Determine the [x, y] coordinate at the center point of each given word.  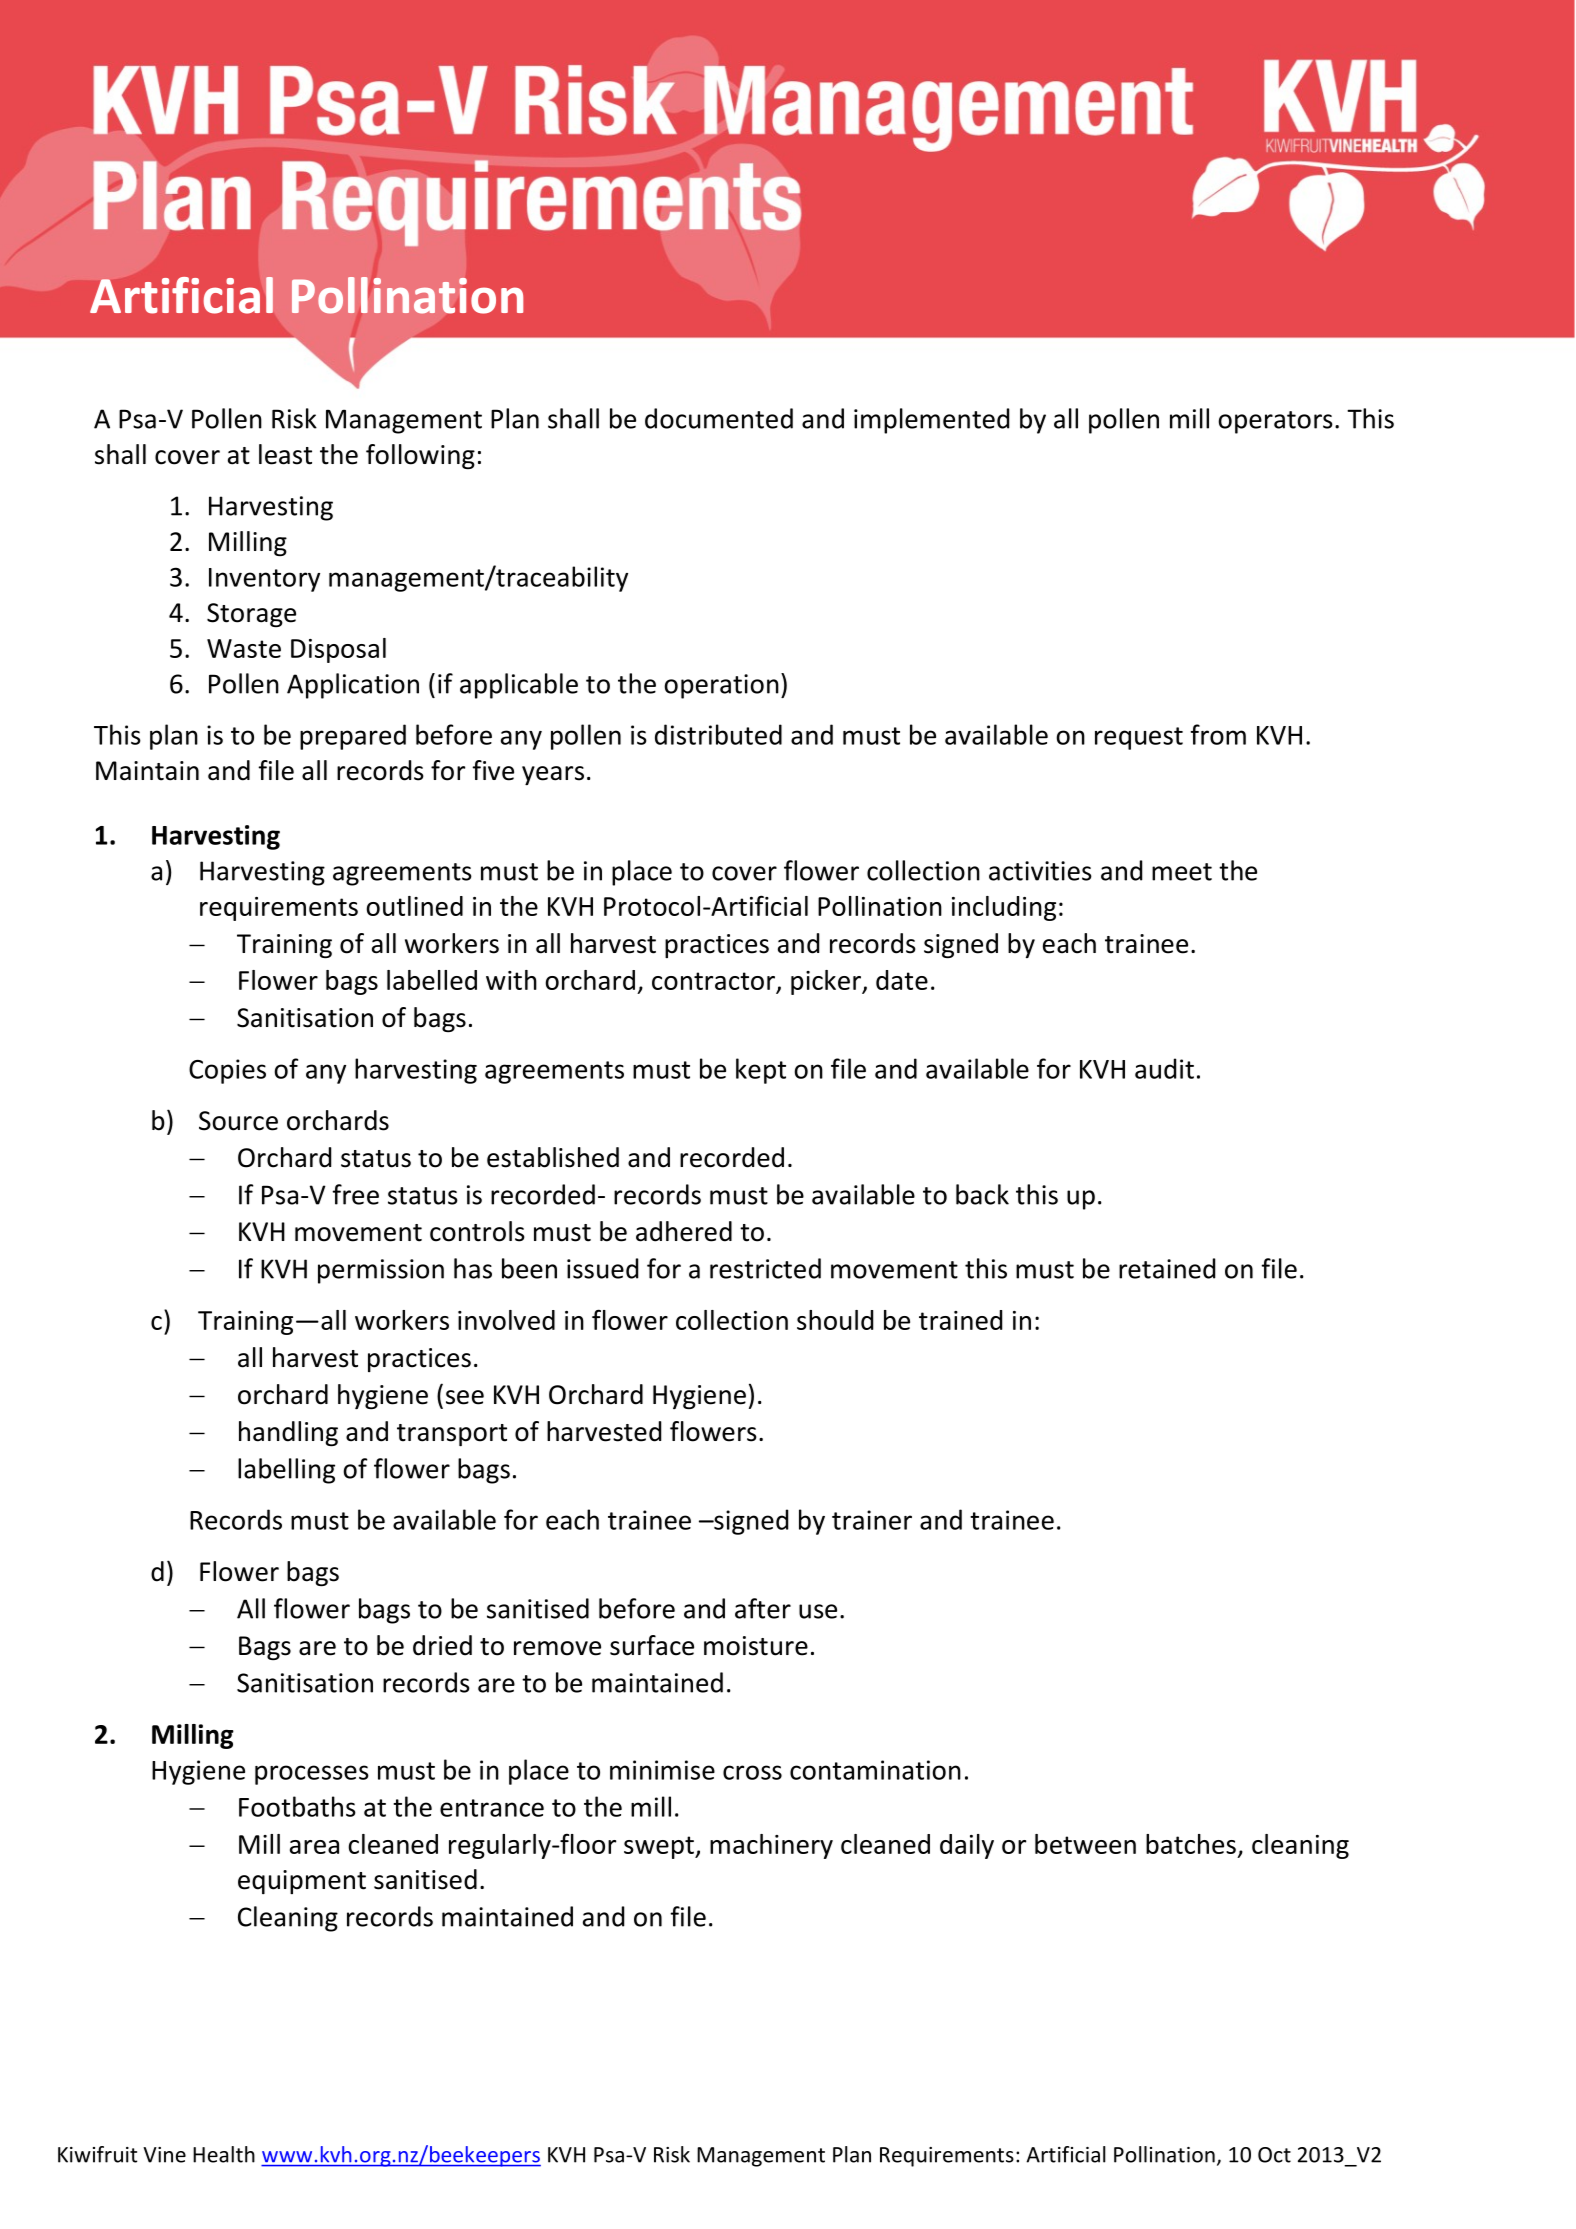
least [285, 454]
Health [224, 2154]
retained [1167, 1268]
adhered [684, 1231]
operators [1275, 422]
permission [381, 1271]
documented [719, 418]
